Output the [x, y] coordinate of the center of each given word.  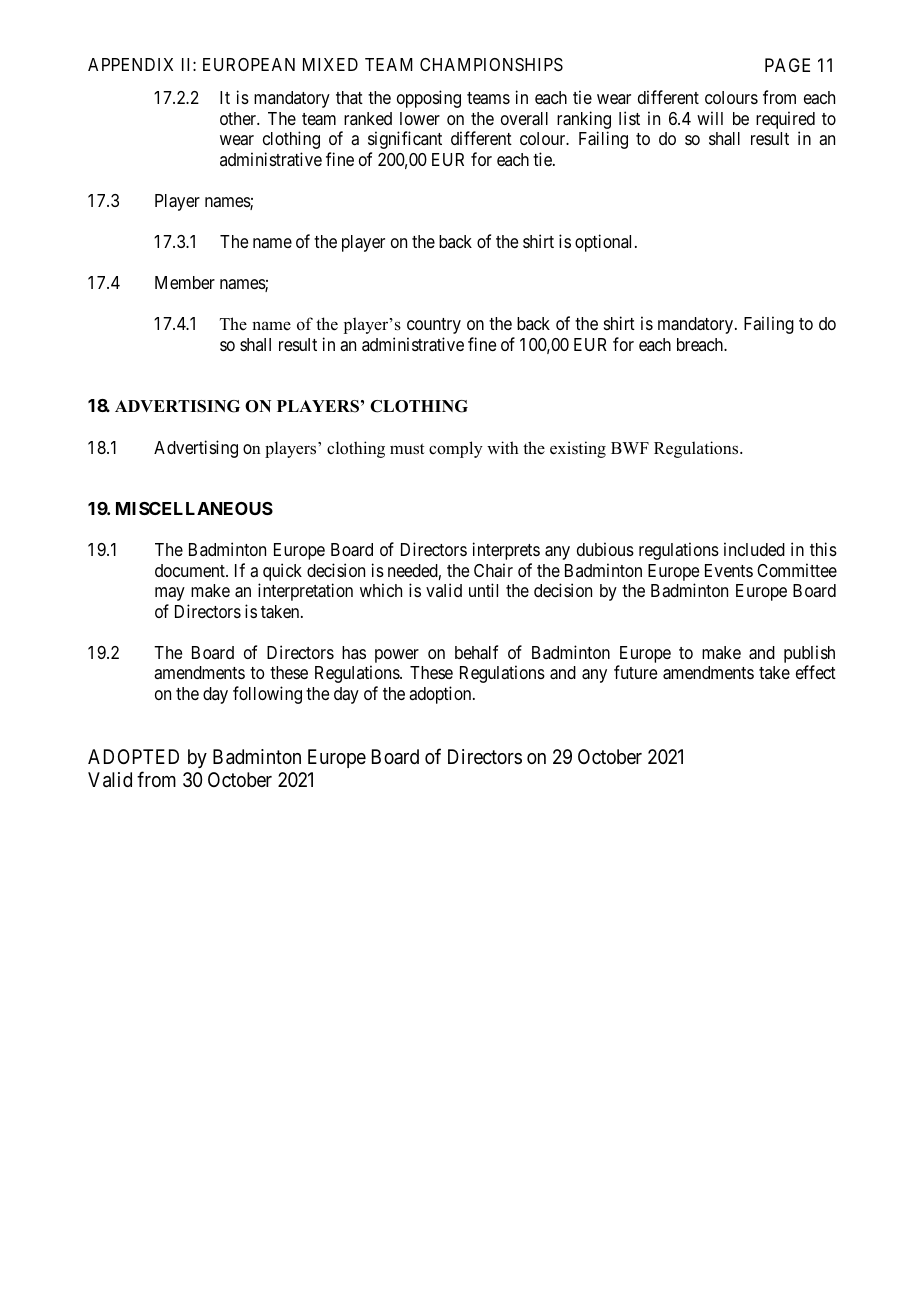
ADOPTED [133, 756]
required [785, 121]
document [191, 570]
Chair [493, 570]
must [407, 449]
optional [605, 243]
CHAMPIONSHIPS [491, 65]
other [239, 118]
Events [729, 570]
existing [578, 449]
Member [185, 282]
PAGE [787, 65]
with [503, 447]
